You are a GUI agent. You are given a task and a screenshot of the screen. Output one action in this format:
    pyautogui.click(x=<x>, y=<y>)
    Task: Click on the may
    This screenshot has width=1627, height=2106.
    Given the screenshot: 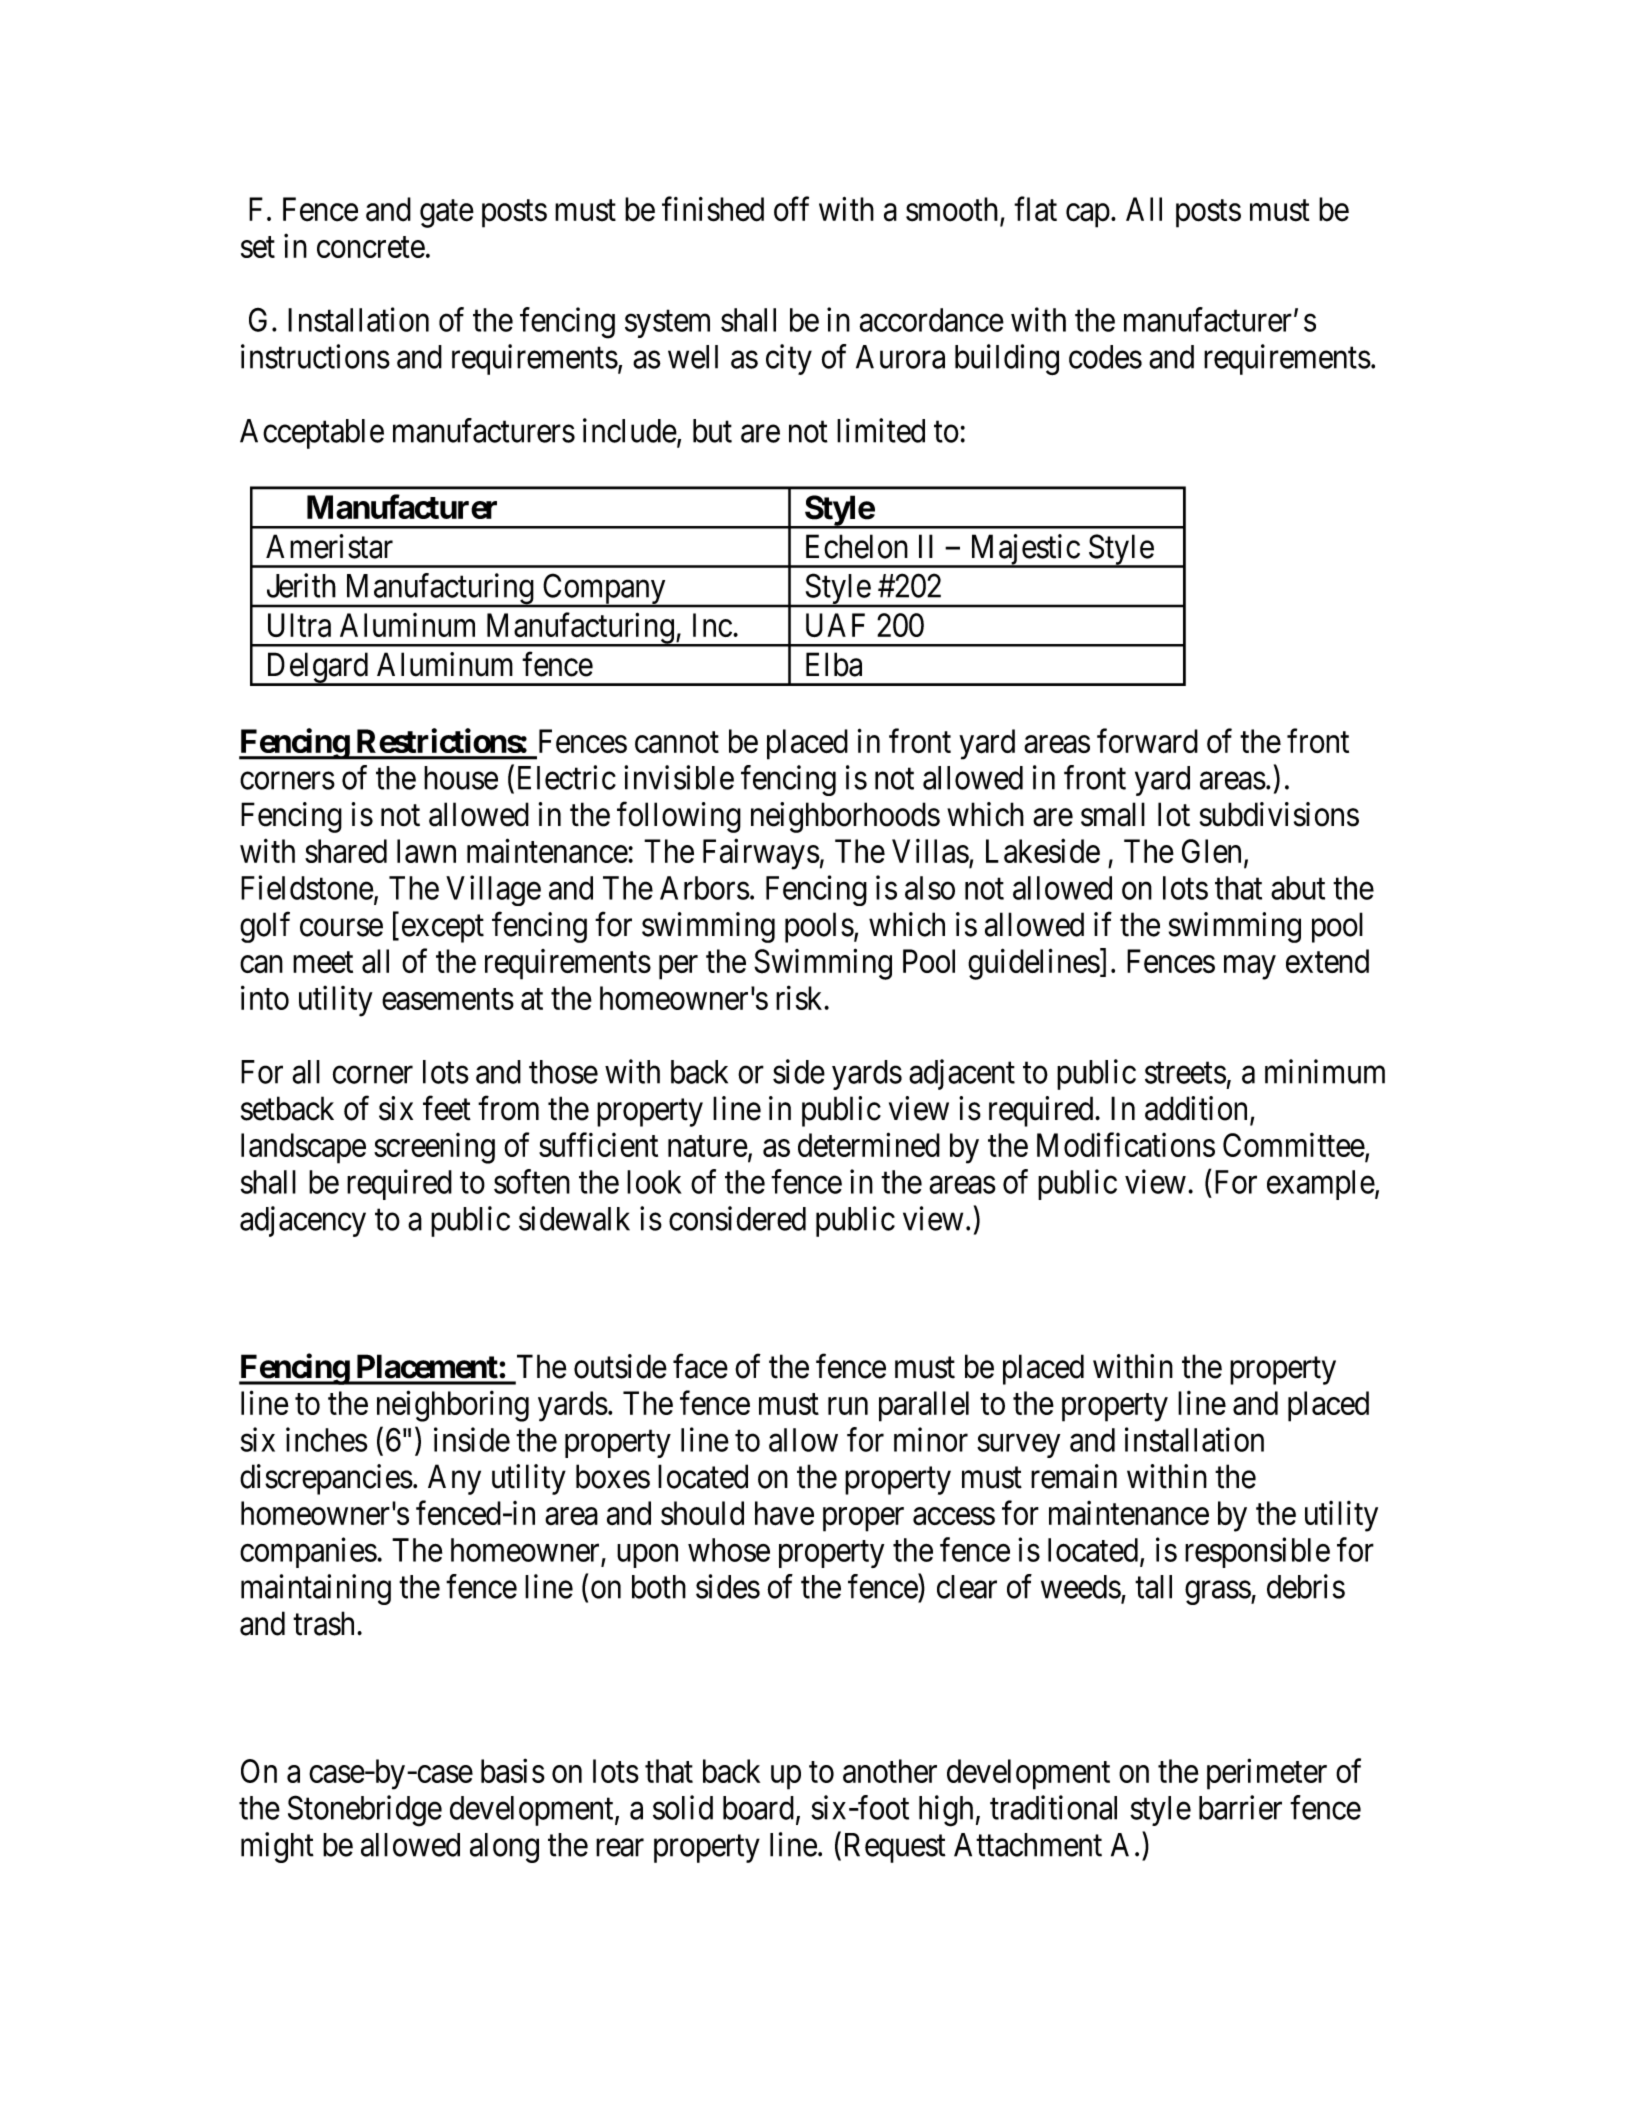 What is the action you would take?
    pyautogui.click(x=1250, y=968)
